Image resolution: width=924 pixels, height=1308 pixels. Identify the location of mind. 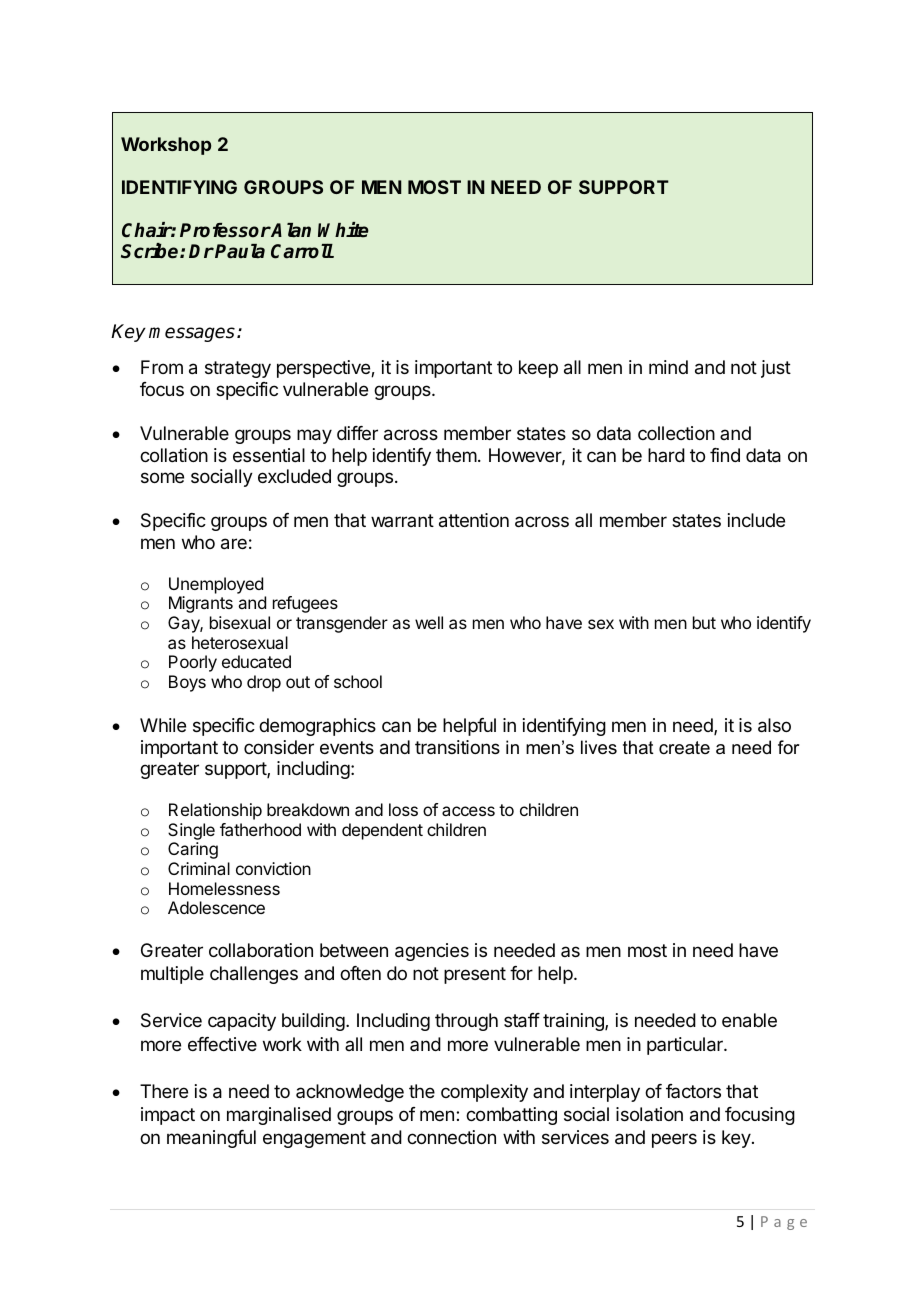
(668, 367).
